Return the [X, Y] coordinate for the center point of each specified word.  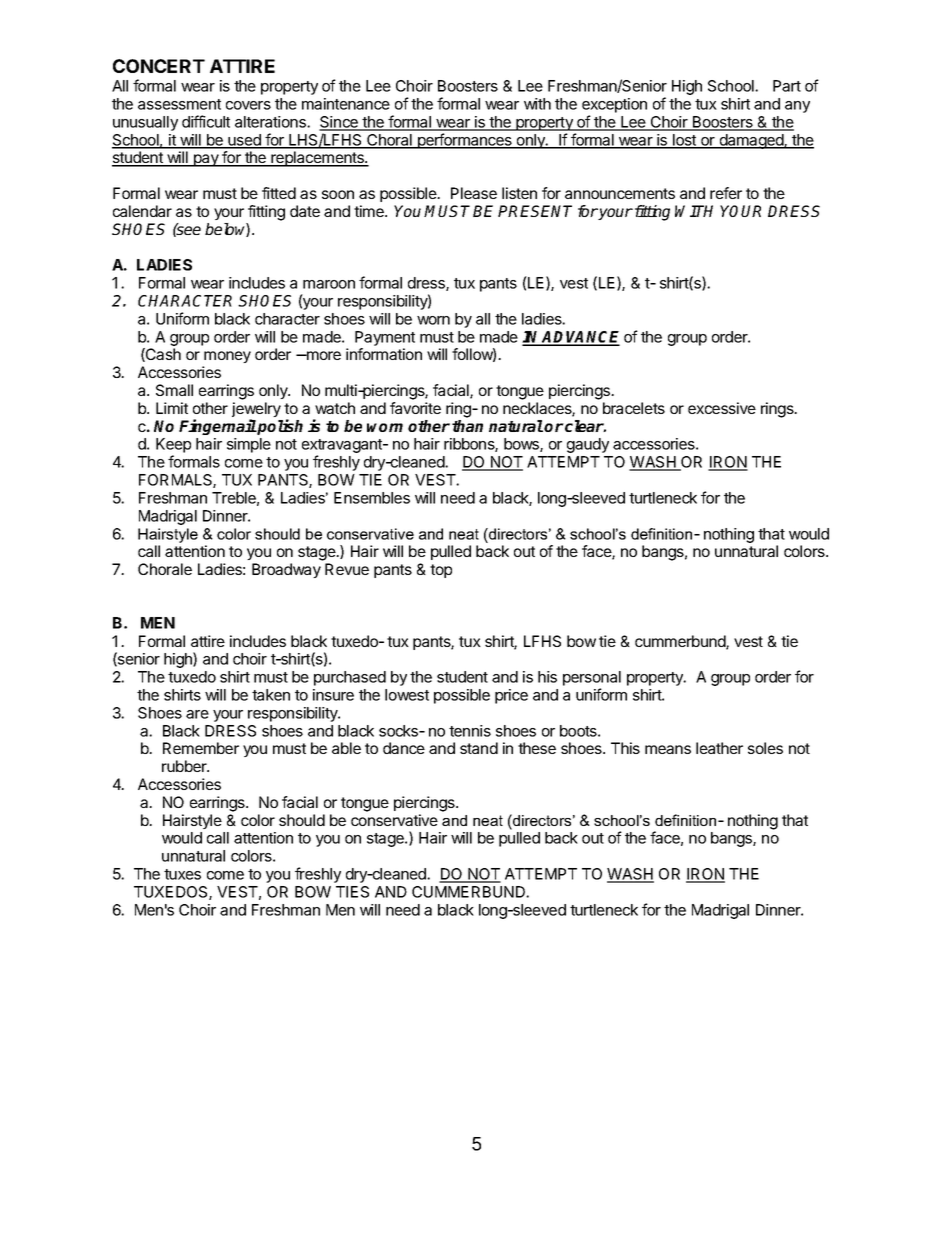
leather [719, 748]
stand [479, 748]
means [668, 749]
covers [248, 105]
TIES [352, 892]
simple [249, 445]
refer [726, 193]
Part [787, 86]
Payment [385, 338]
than [467, 426]
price [511, 696]
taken [271, 695]
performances [464, 141]
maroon [329, 284]
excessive [722, 408]
